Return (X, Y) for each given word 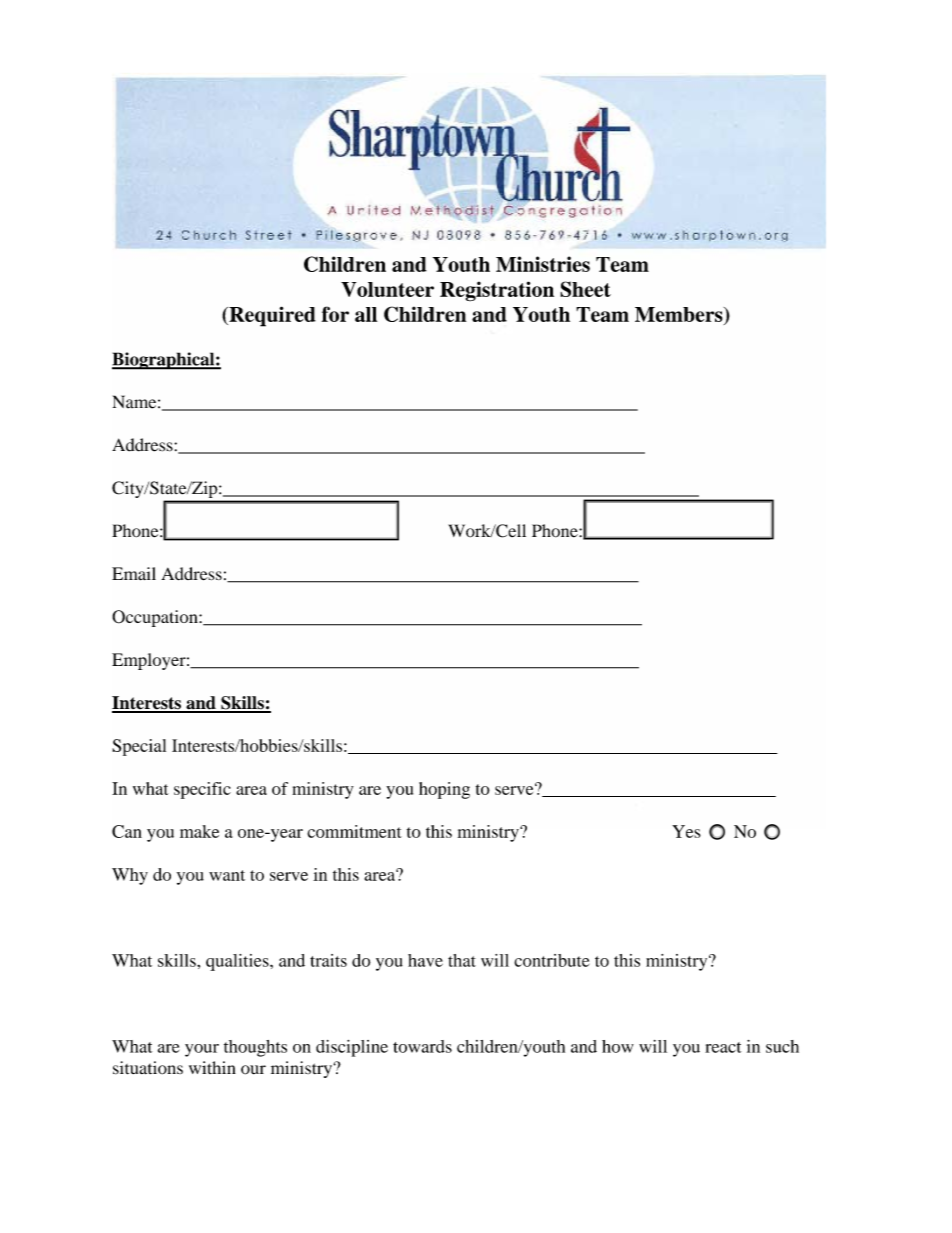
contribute (551, 960)
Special (139, 747)
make (199, 831)
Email (134, 574)
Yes (686, 831)
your (202, 1050)
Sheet (585, 289)
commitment (354, 831)
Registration (497, 291)
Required (271, 316)
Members (680, 314)
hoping (444, 790)
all (366, 314)
